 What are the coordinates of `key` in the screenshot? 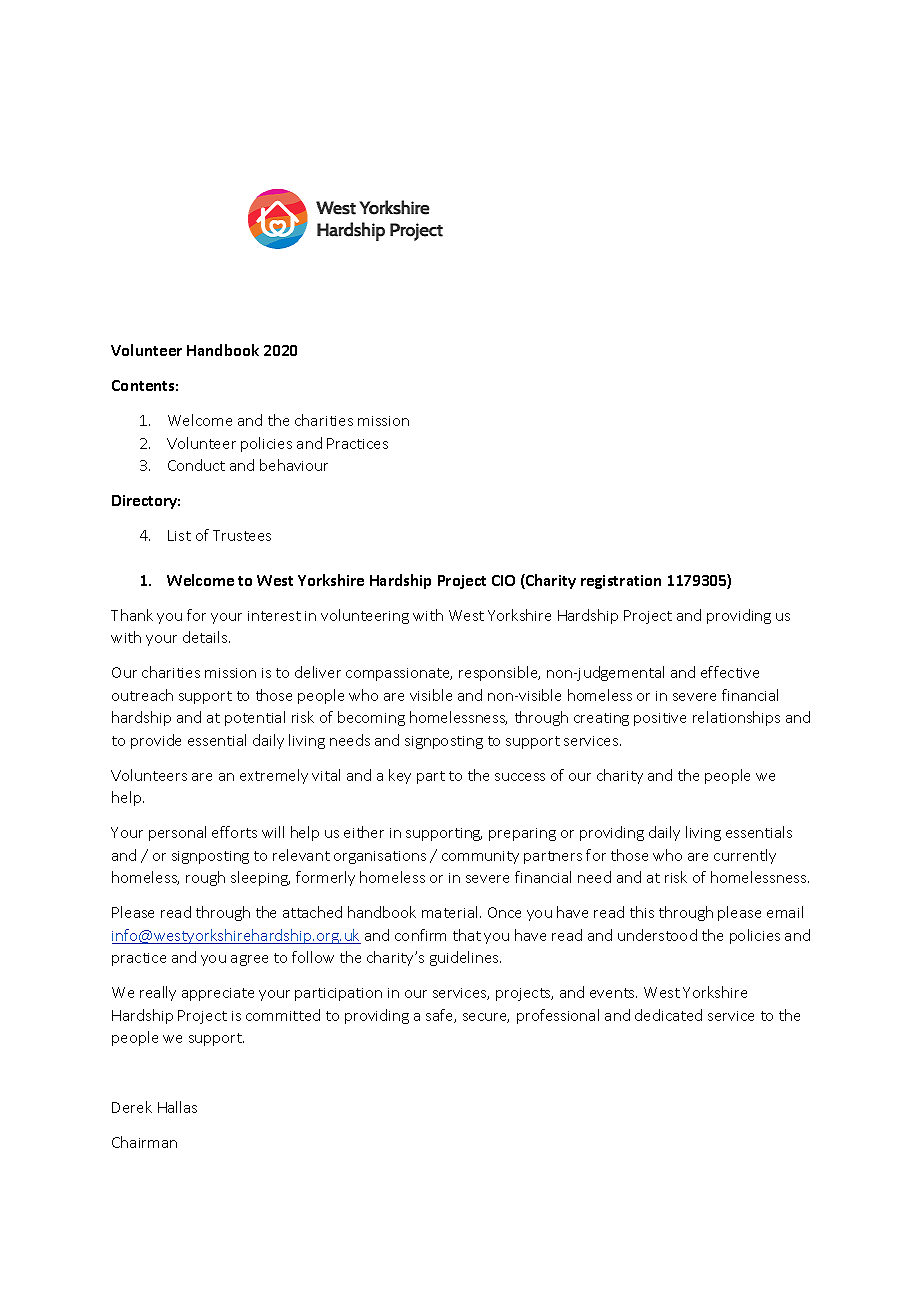 It's located at (400, 776).
